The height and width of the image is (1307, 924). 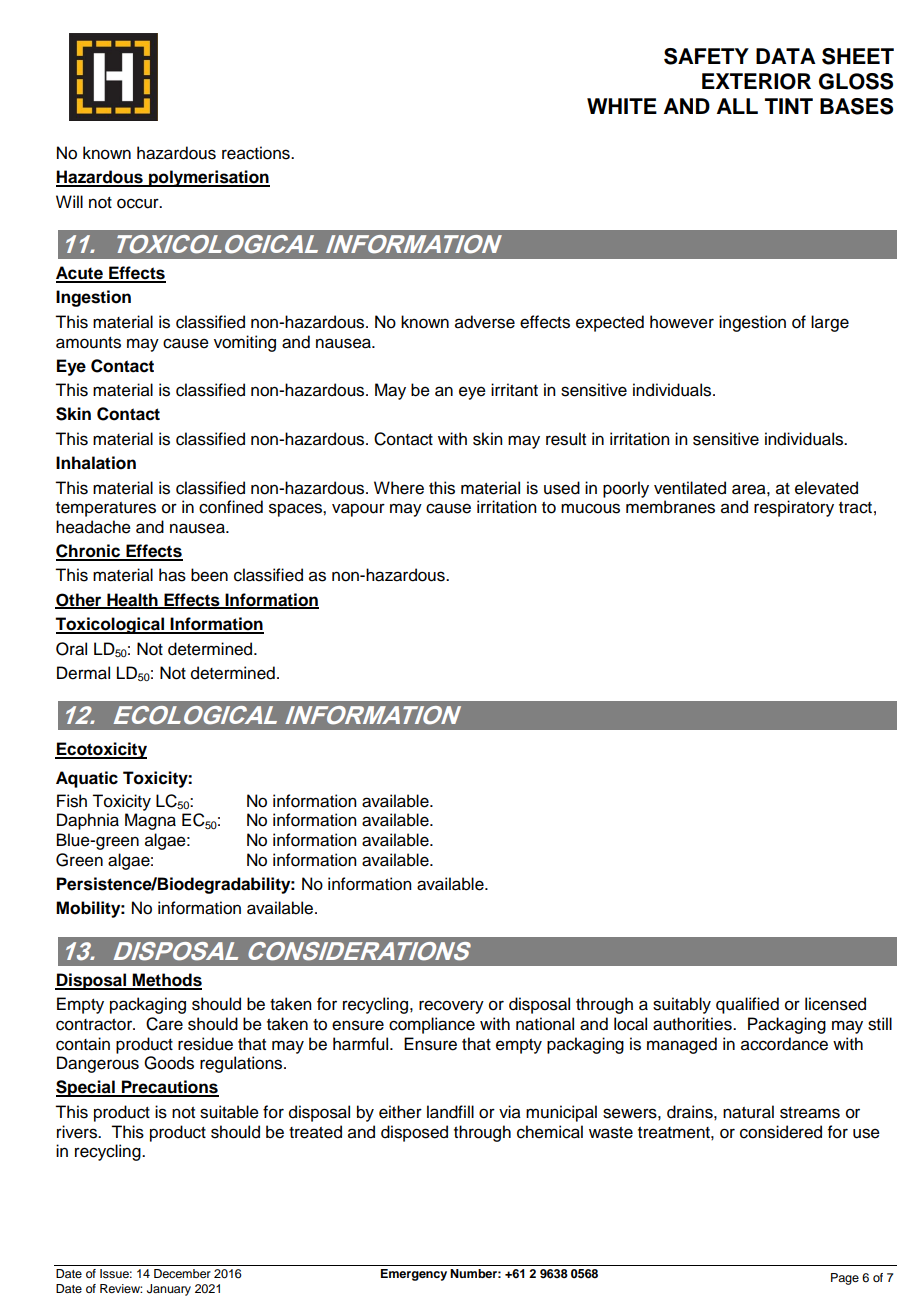 I want to click on vapour, so click(x=358, y=510).
